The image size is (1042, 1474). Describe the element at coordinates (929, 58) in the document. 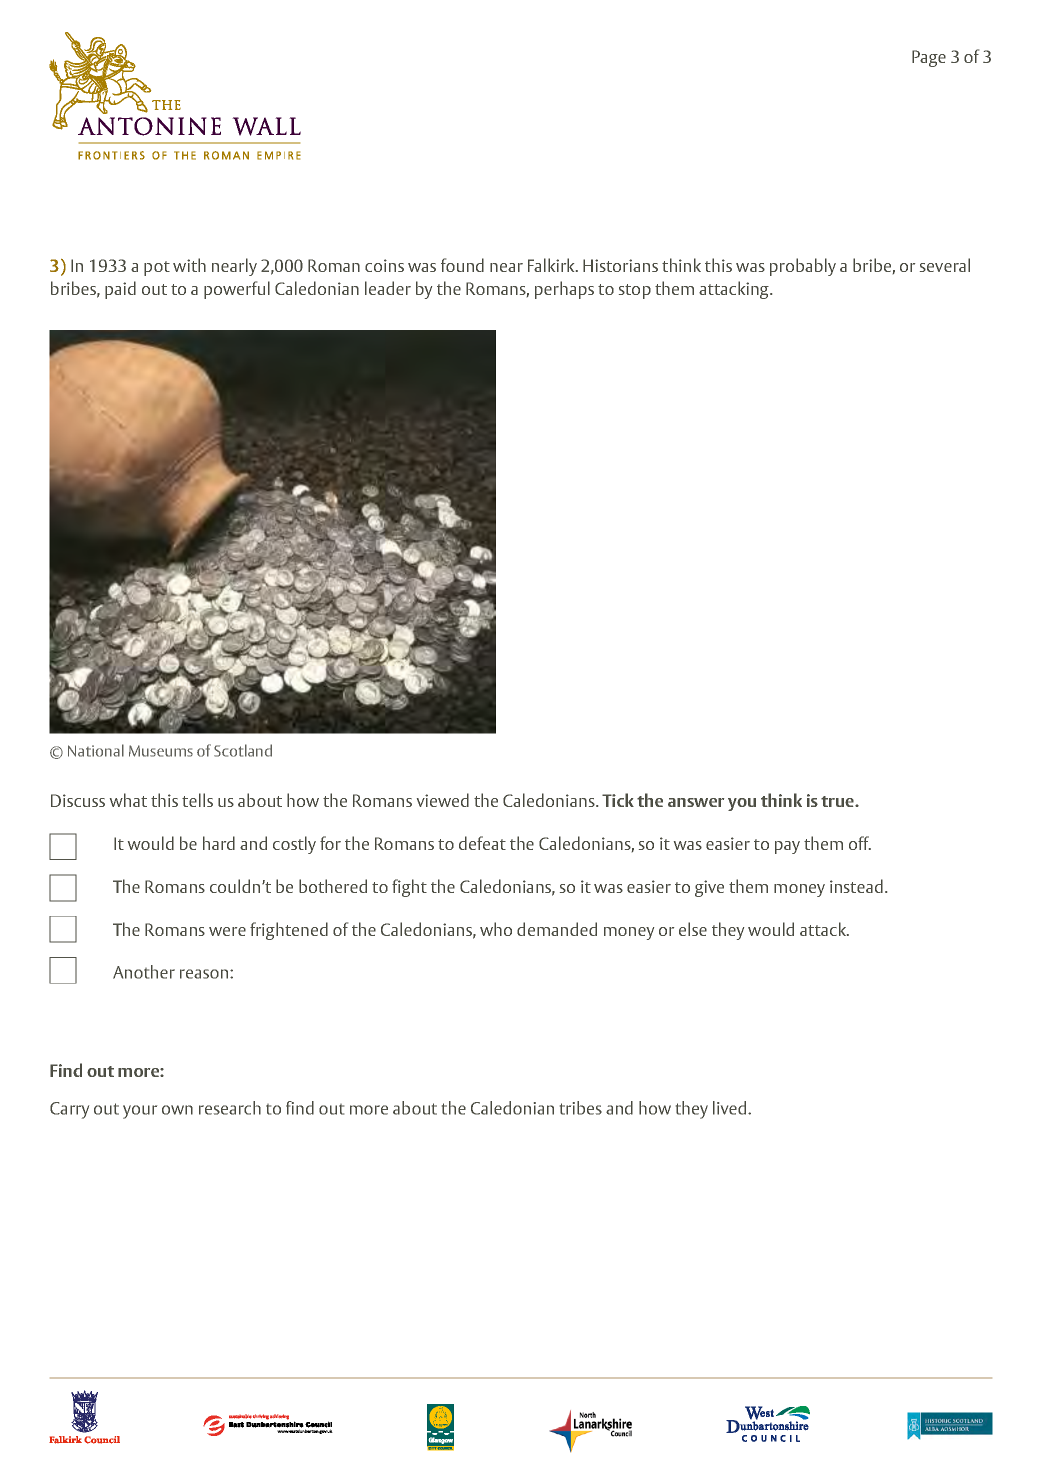

I see `Page` at that location.
